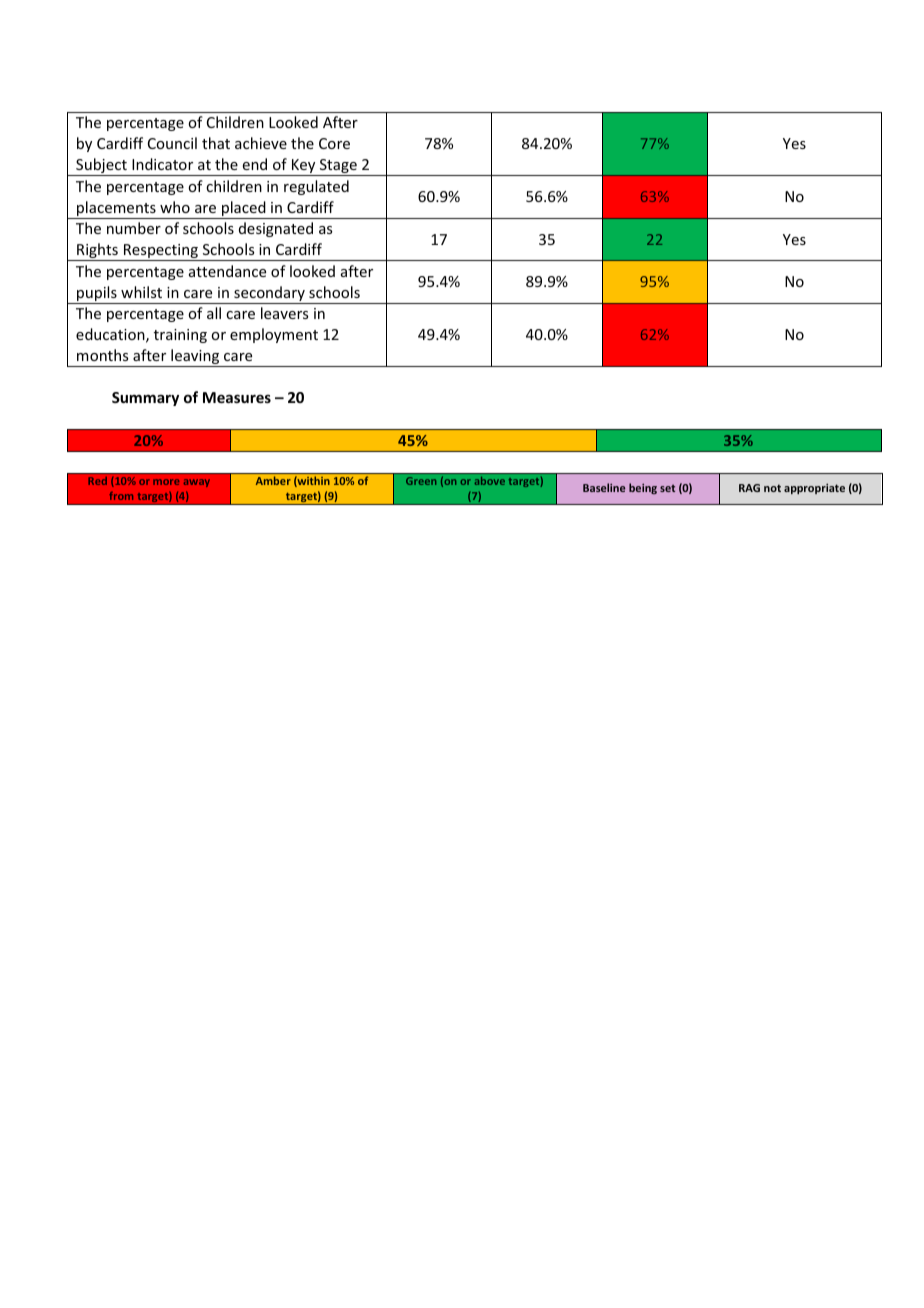 Image resolution: width=924 pixels, height=1308 pixels. I want to click on Core, so click(334, 143).
